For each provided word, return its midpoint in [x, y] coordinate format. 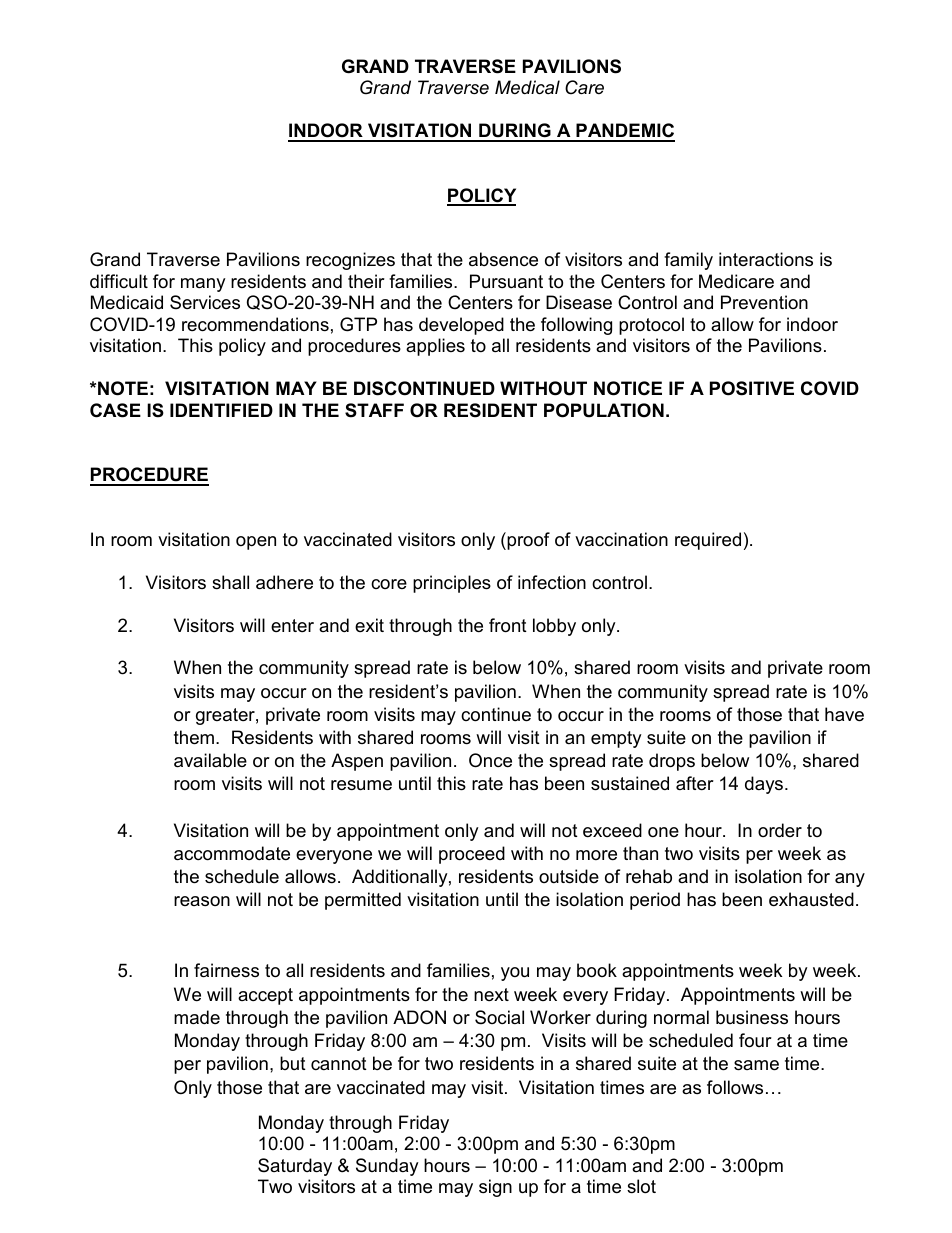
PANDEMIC [624, 132]
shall [230, 582]
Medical [527, 87]
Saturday [295, 1167]
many [203, 285]
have [844, 714]
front [508, 625]
